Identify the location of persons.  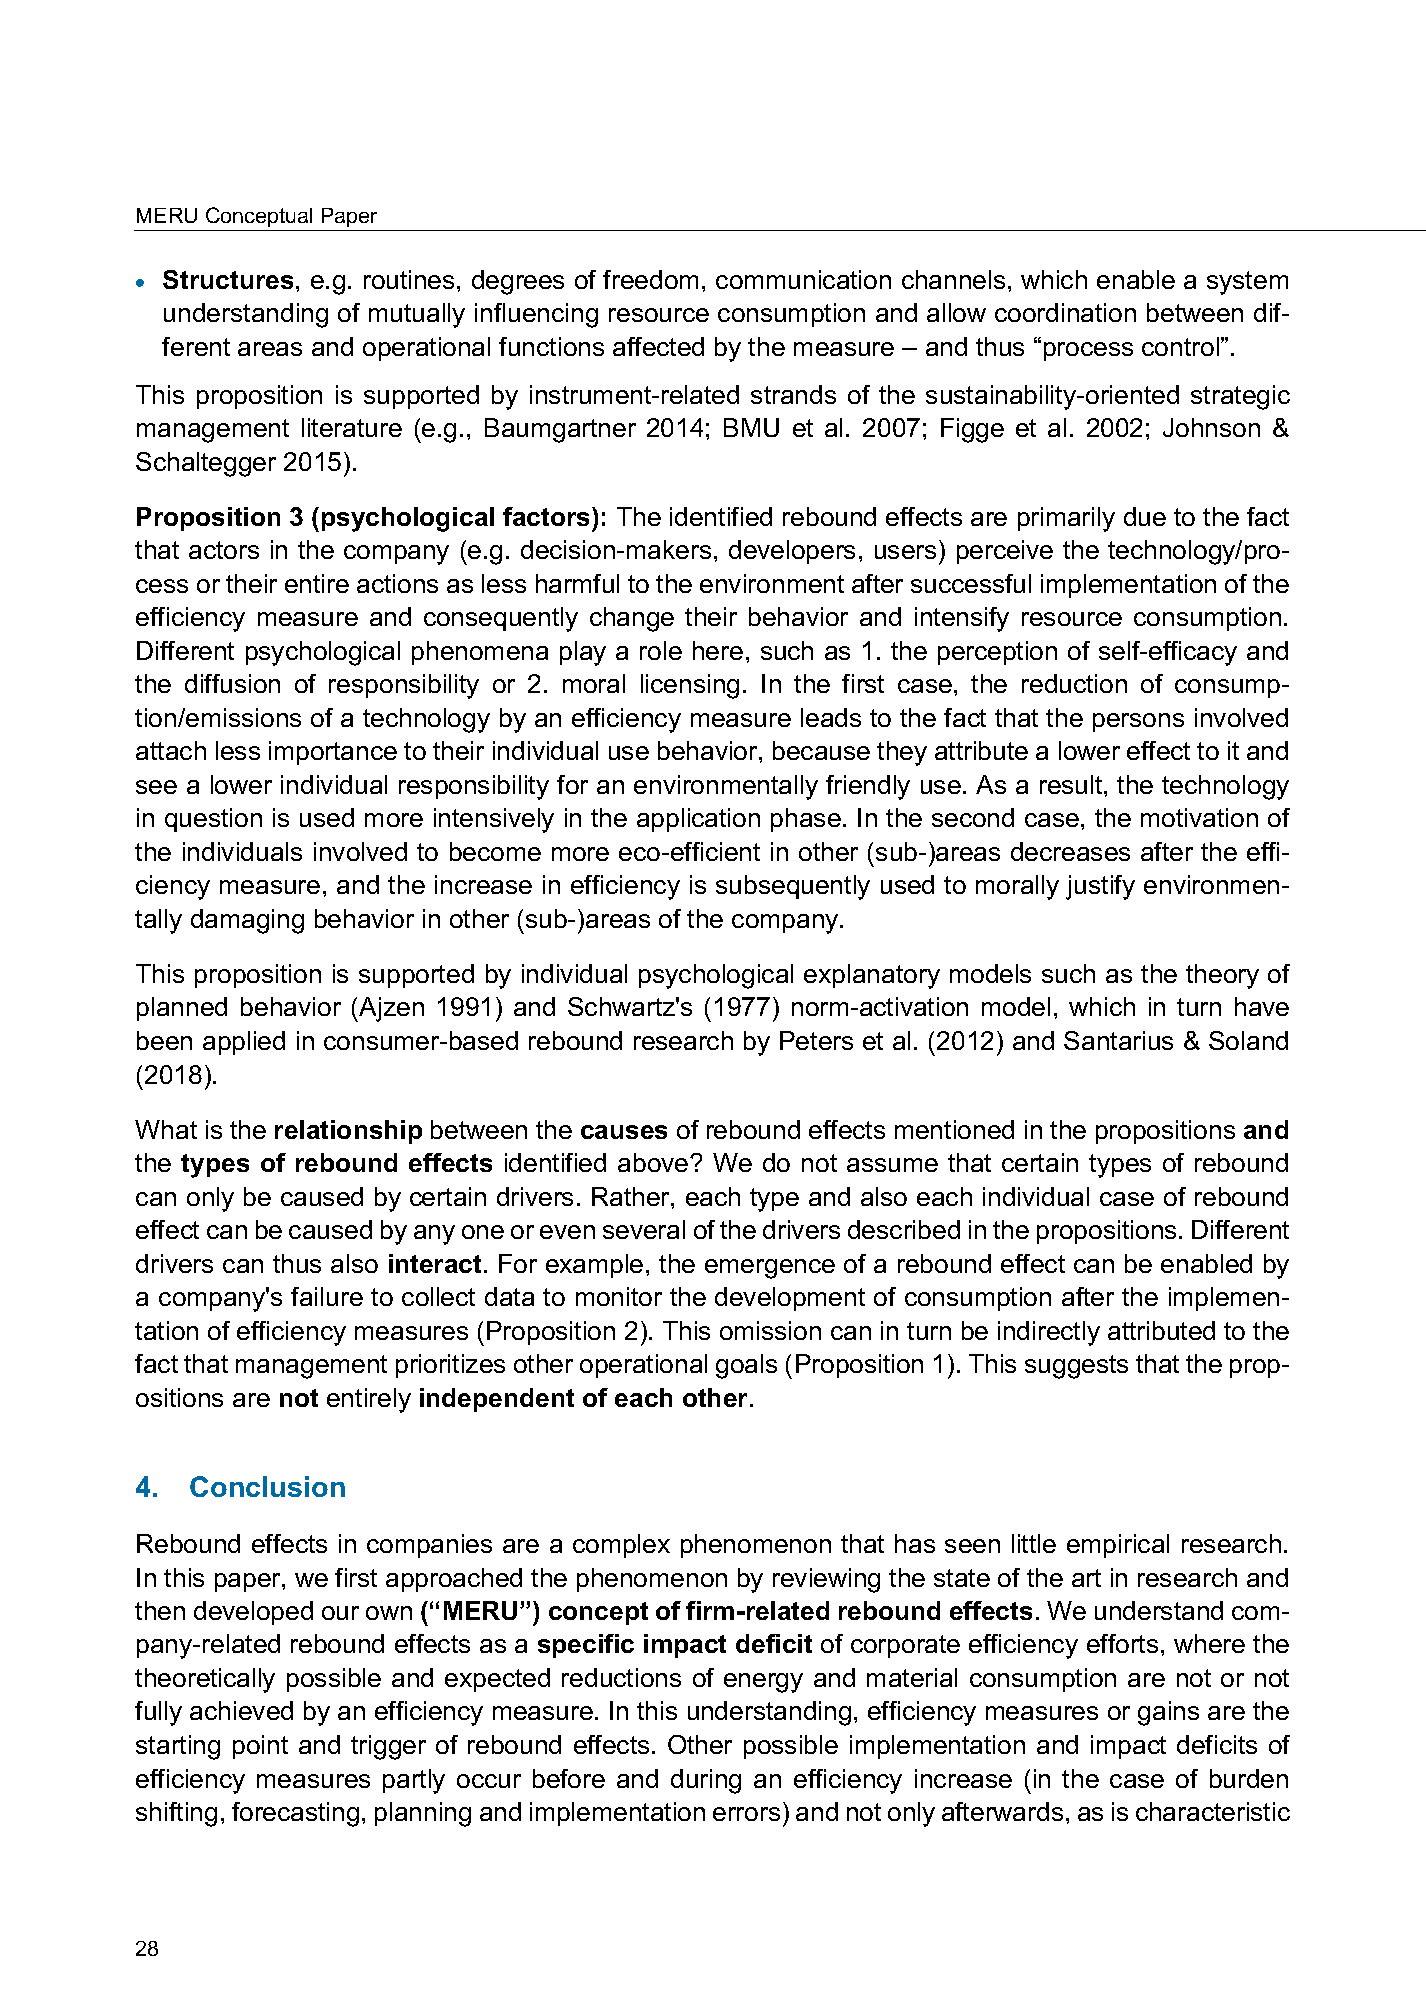
(1138, 722).
